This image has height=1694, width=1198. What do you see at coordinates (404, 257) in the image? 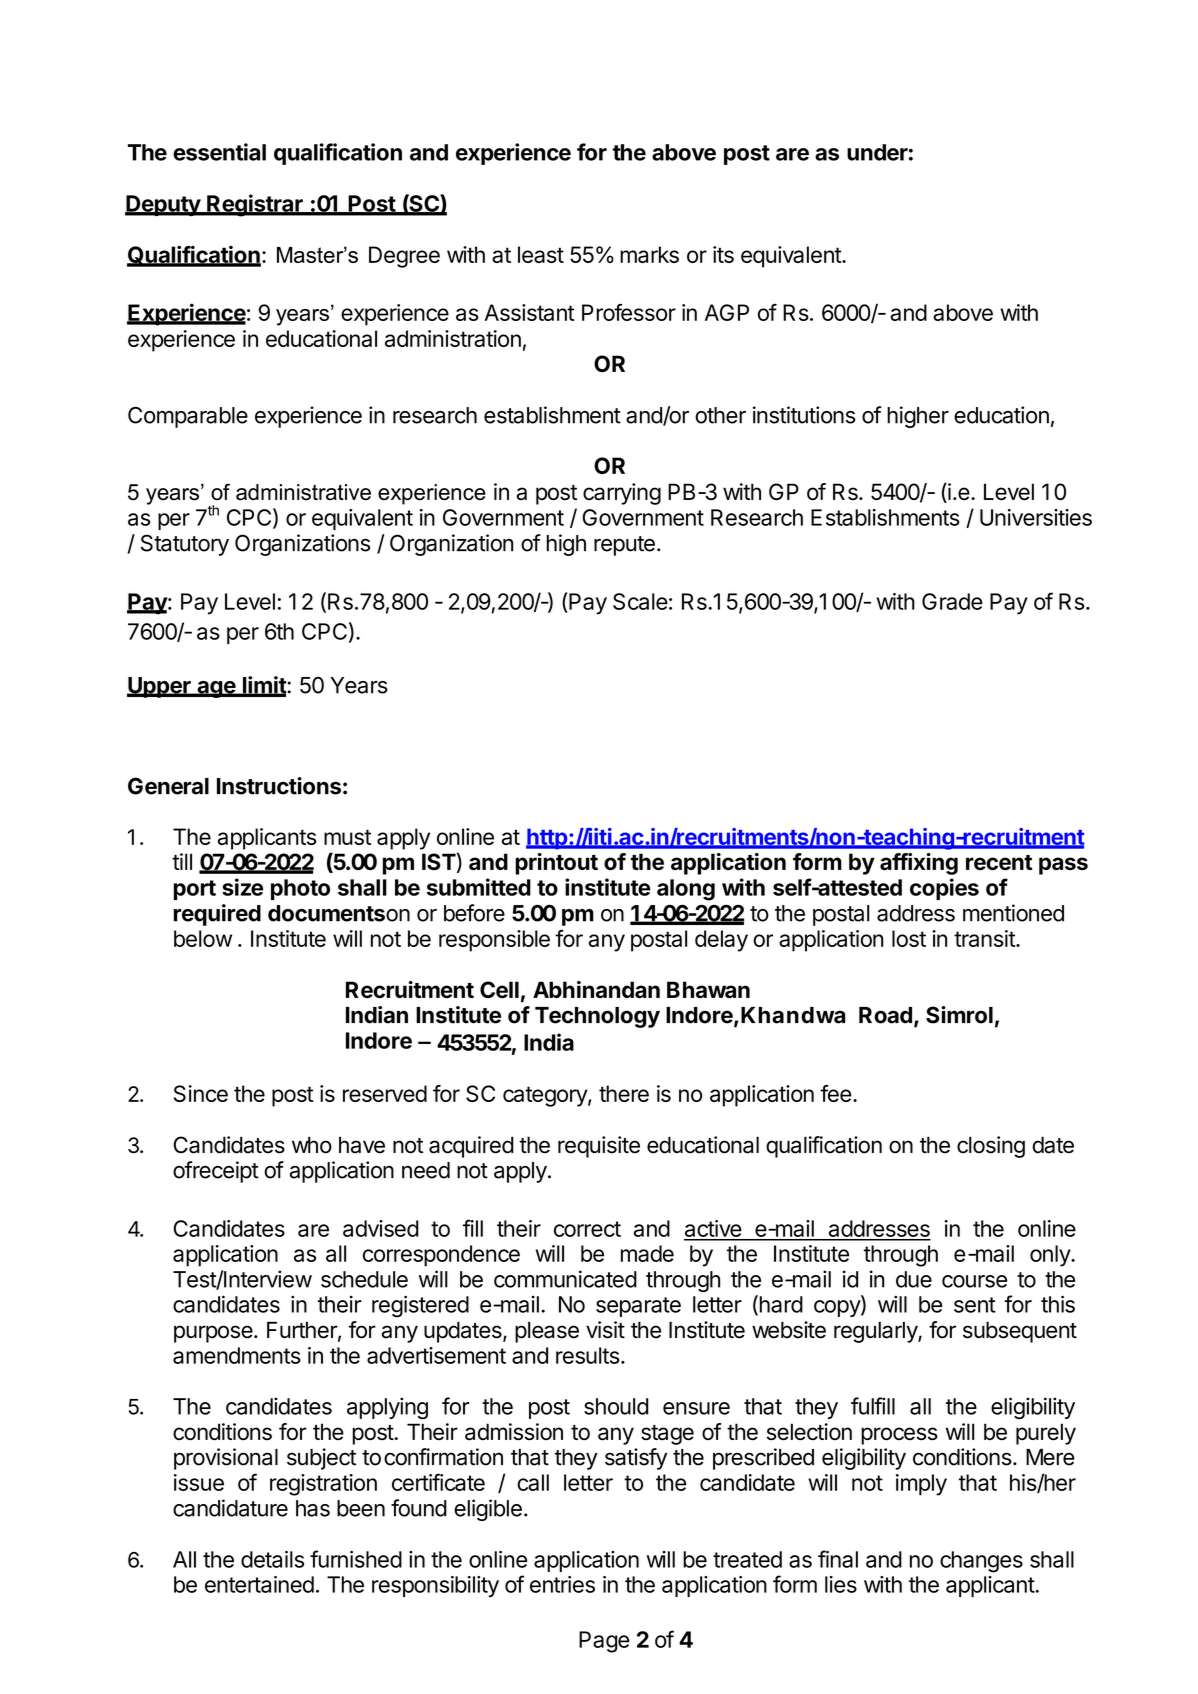
I see `Degree` at bounding box center [404, 257].
